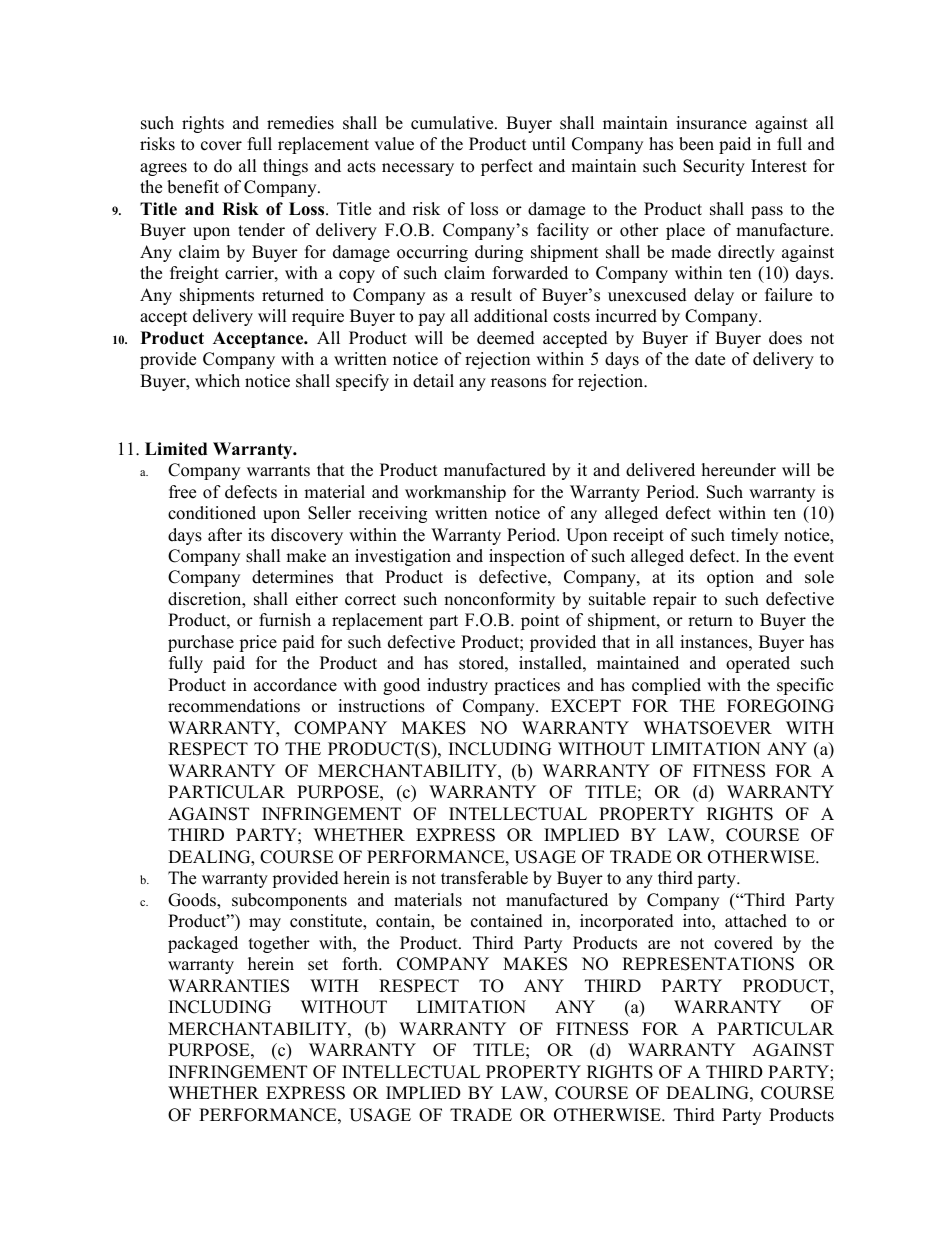 This page has width=952, height=1233. I want to click on things, so click(285, 167).
